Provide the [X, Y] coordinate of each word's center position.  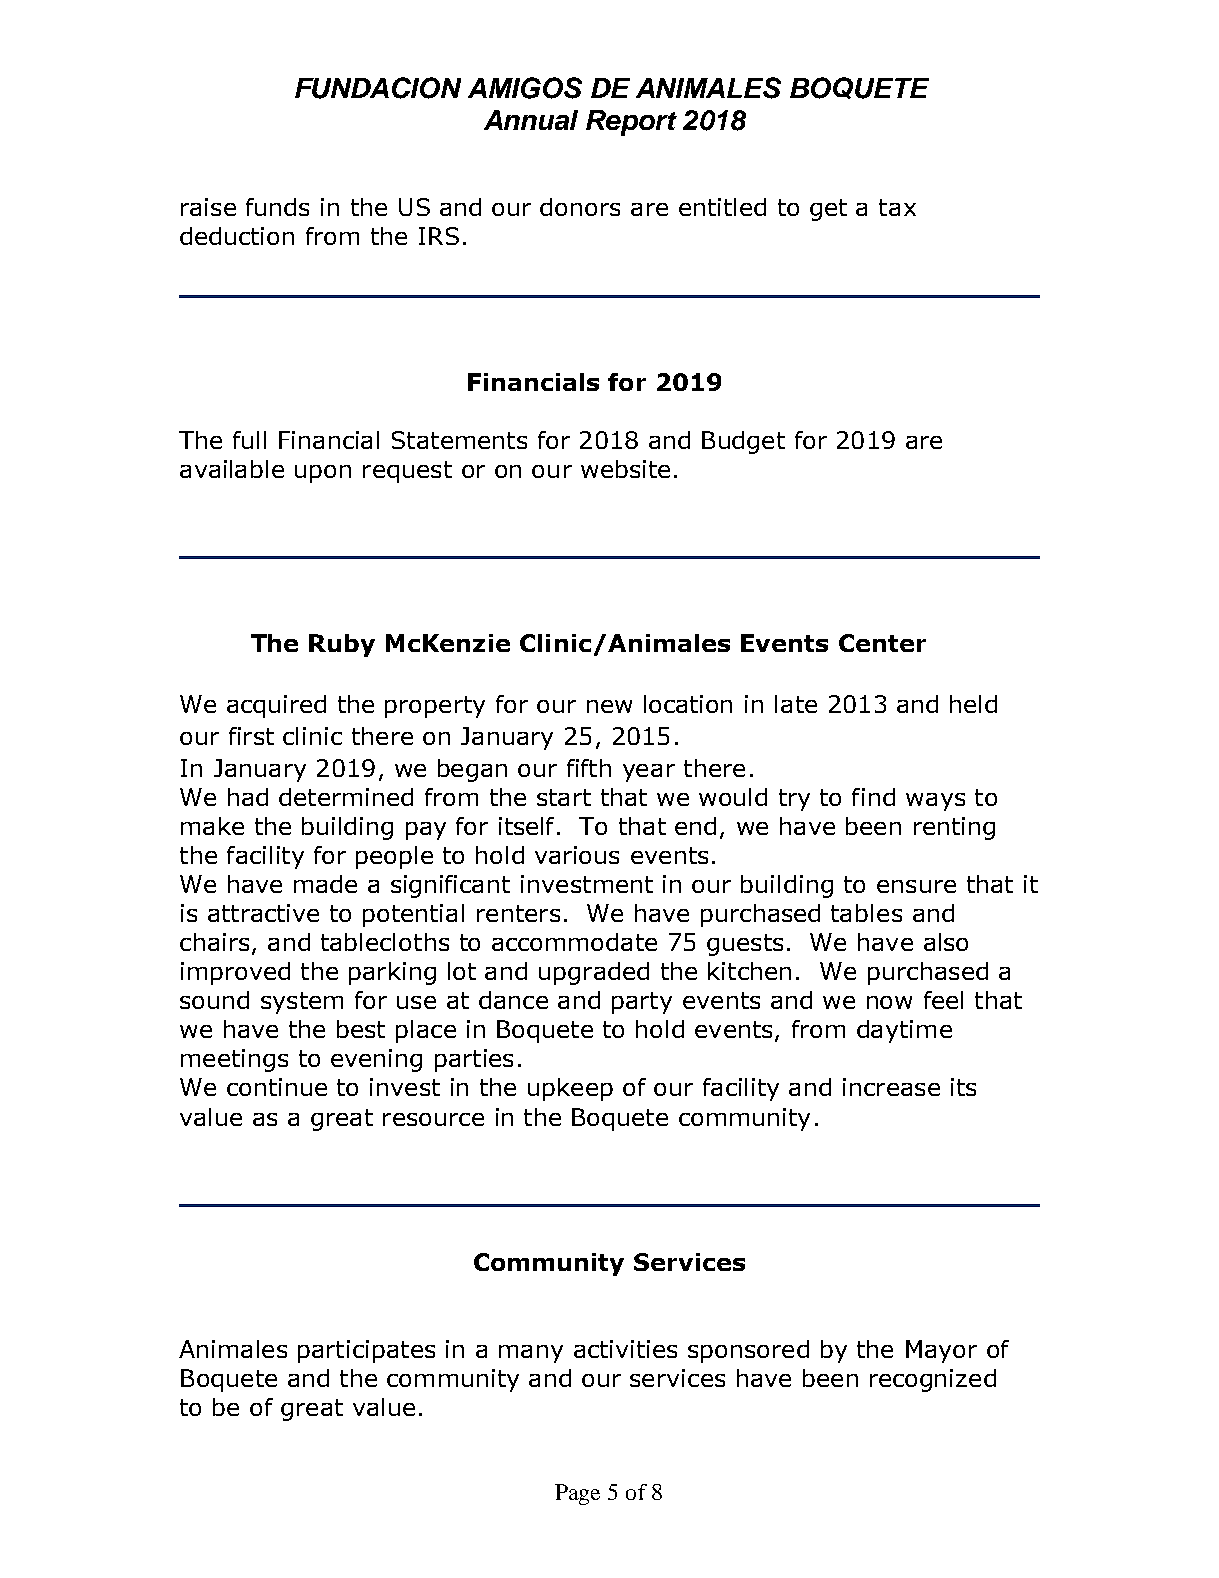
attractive [263, 913]
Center [882, 643]
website [625, 469]
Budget [743, 442]
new [609, 706]
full [249, 440]
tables [866, 913]
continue [277, 1087]
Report [631, 123]
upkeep [570, 1089]
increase [891, 1087]
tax [897, 207]
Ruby [342, 645]
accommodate [574, 942]
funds [277, 207]
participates [366, 1351]
